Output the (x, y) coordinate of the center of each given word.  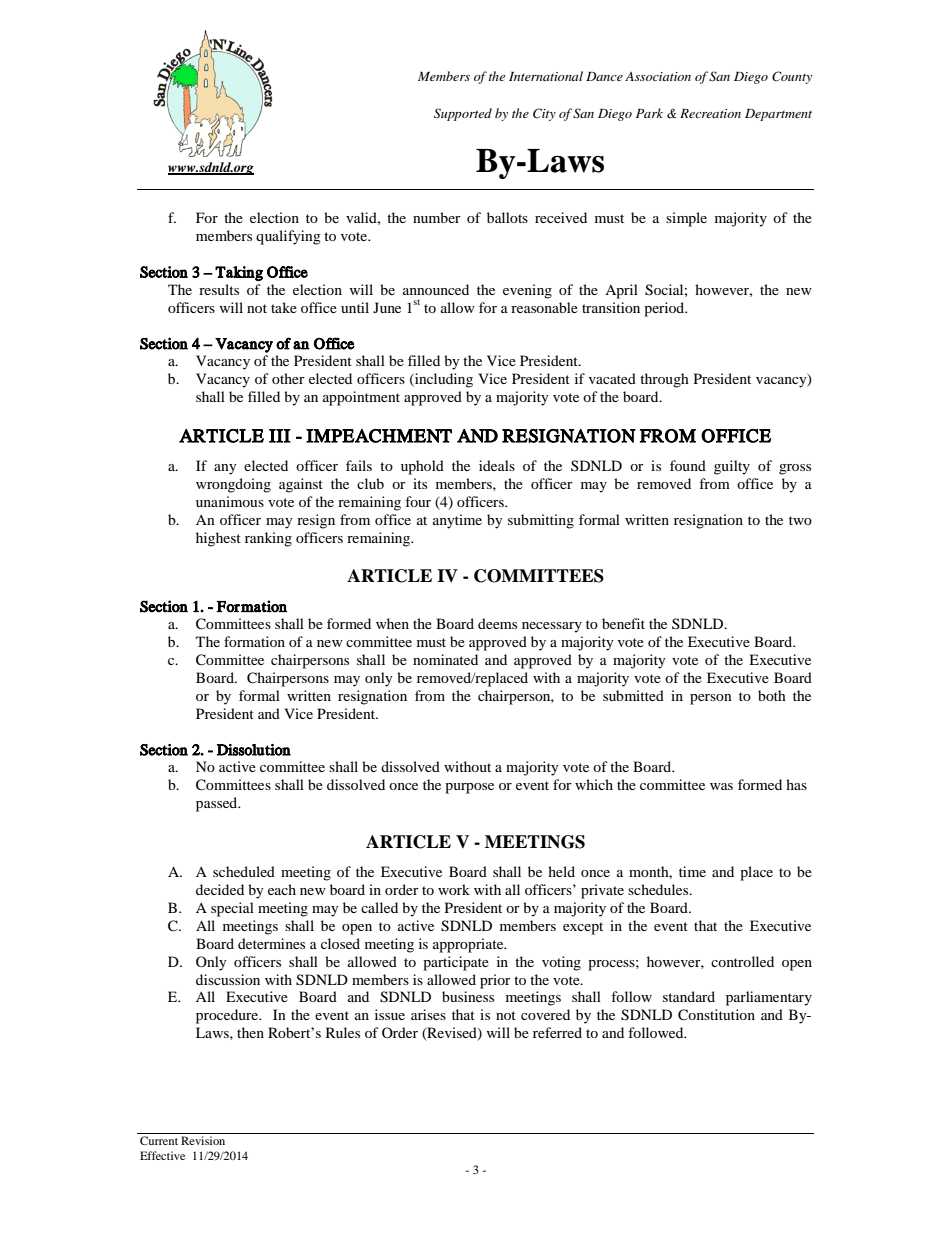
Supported (463, 114)
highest (218, 539)
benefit (623, 623)
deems (497, 623)
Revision (203, 1140)
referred (557, 1032)
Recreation (710, 113)
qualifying (288, 237)
